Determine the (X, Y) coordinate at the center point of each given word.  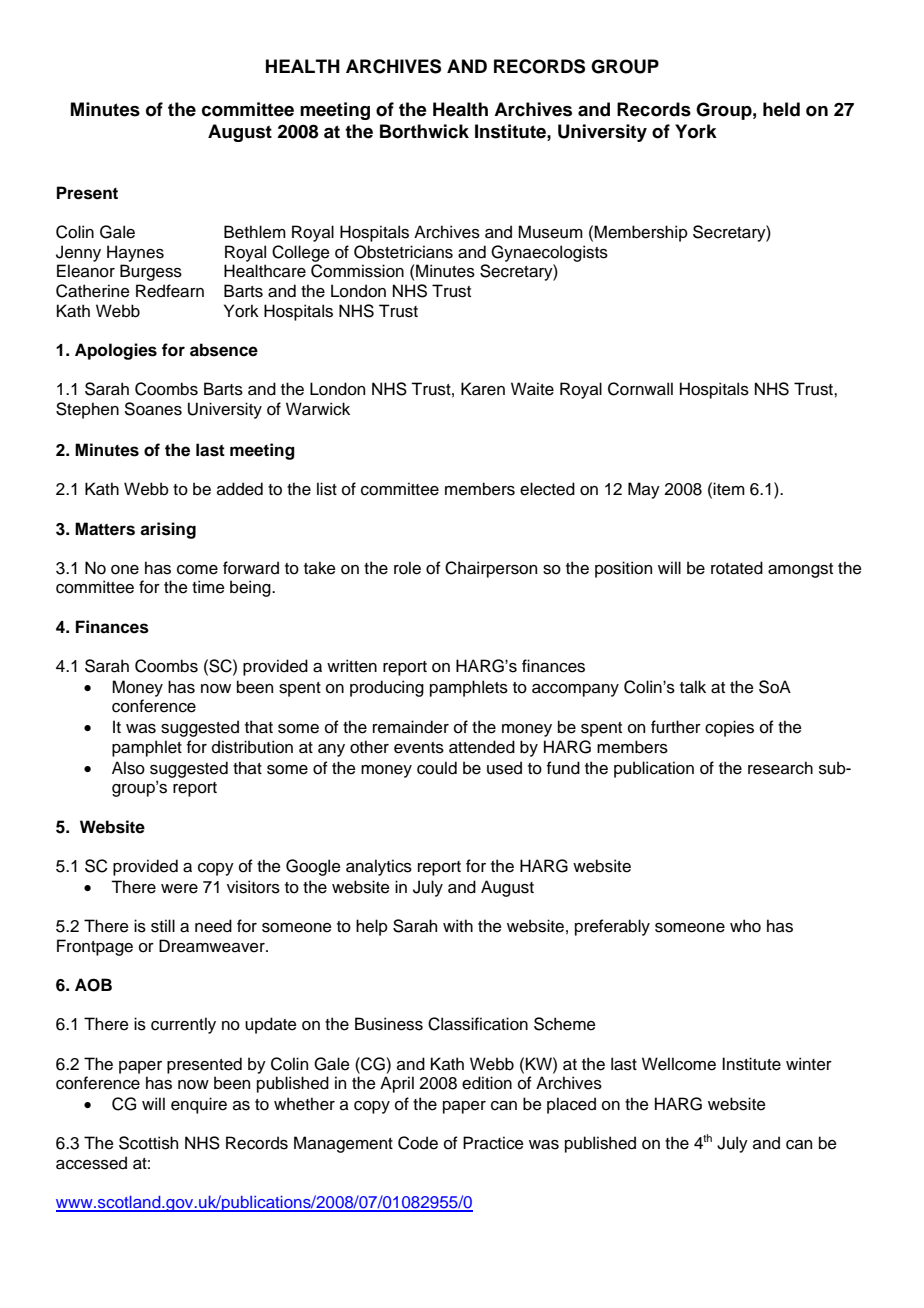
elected (547, 489)
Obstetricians (403, 252)
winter (809, 1064)
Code (418, 1143)
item (729, 489)
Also (128, 768)
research (780, 768)
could (437, 768)
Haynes (135, 253)
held (781, 109)
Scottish (148, 1143)
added (240, 489)
